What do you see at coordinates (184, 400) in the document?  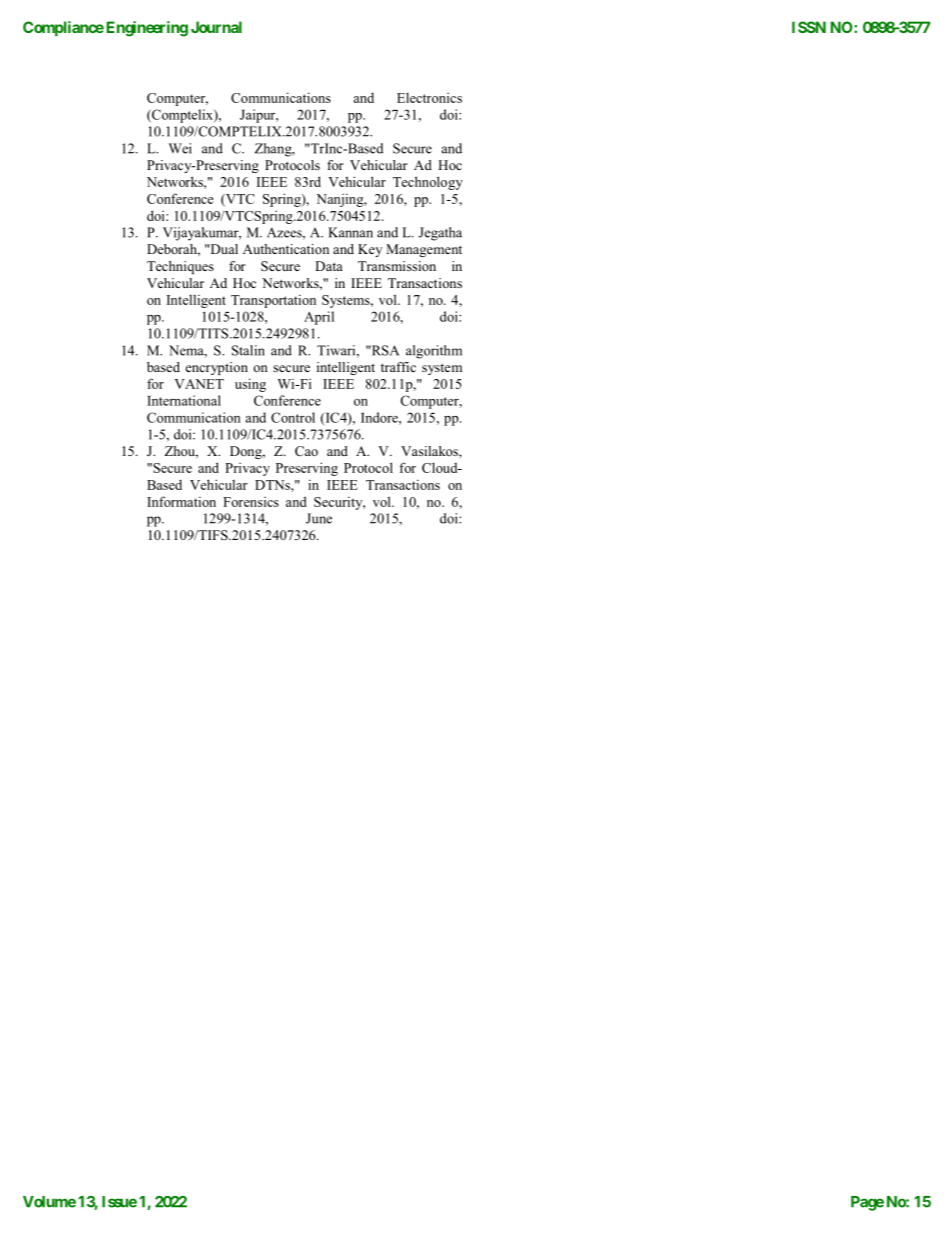 I see `International` at bounding box center [184, 400].
